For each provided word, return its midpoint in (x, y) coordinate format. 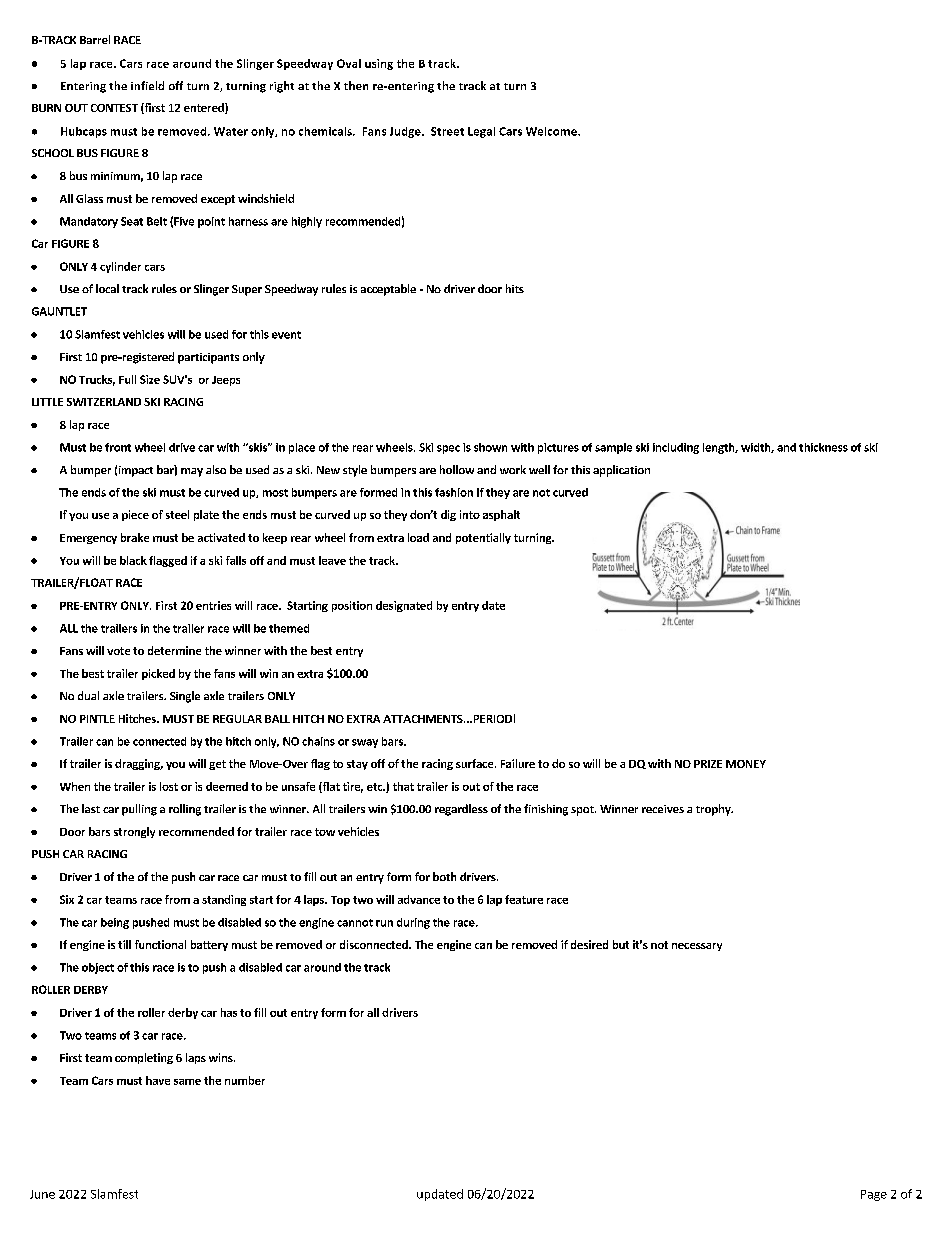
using (379, 64)
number (245, 1080)
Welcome (552, 131)
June (42, 1194)
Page (874, 1195)
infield (147, 85)
